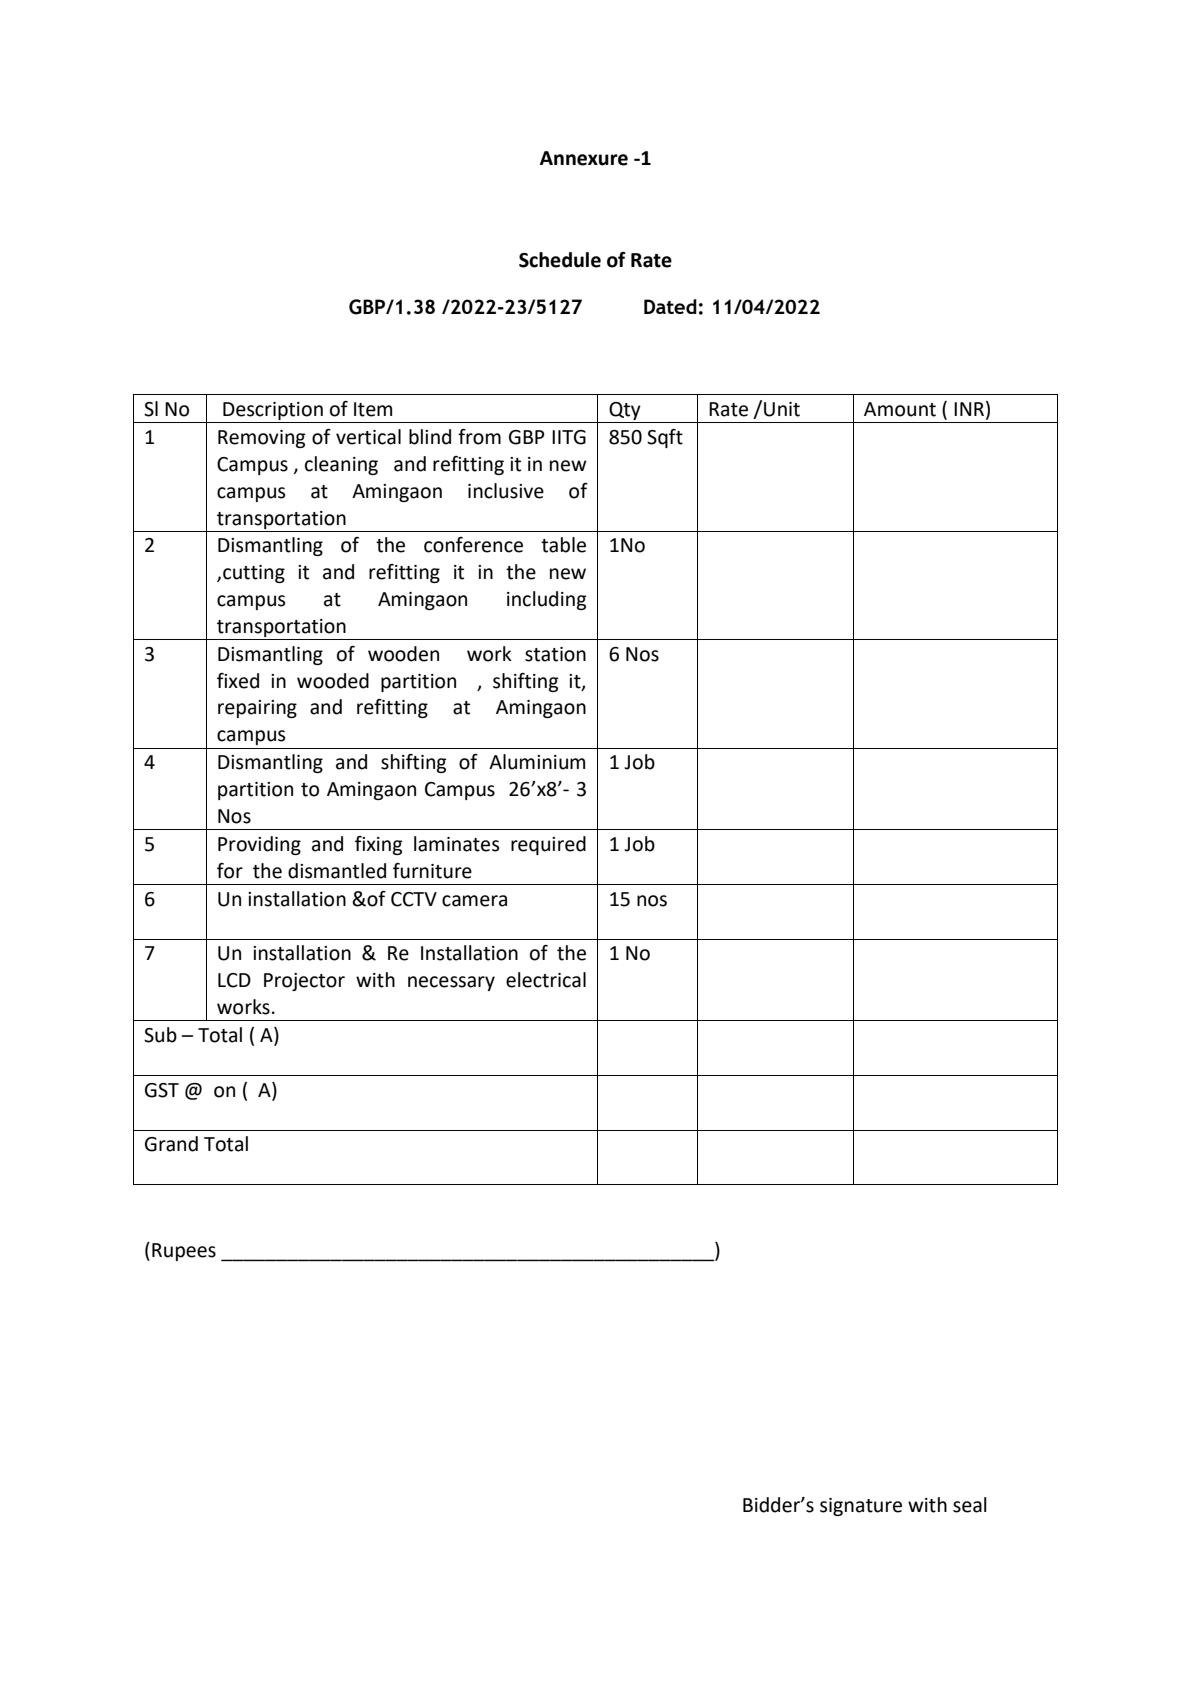  Describe the element at coordinates (273, 411) in the document. I see `Description` at that location.
